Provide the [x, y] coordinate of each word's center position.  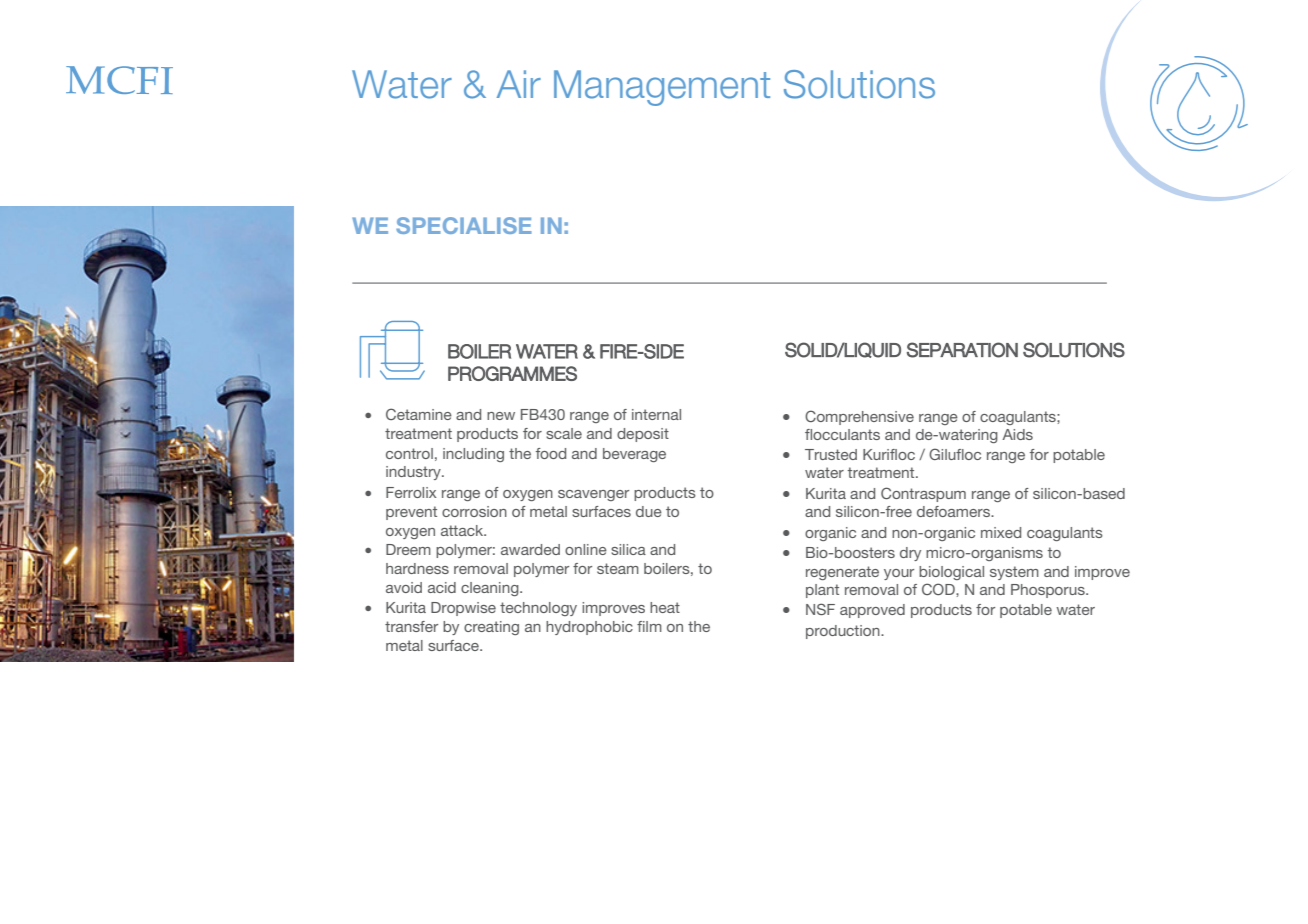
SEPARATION [962, 350]
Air [519, 84]
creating [491, 628]
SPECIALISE [464, 225]
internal [656, 414]
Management [662, 88]
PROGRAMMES [512, 373]
